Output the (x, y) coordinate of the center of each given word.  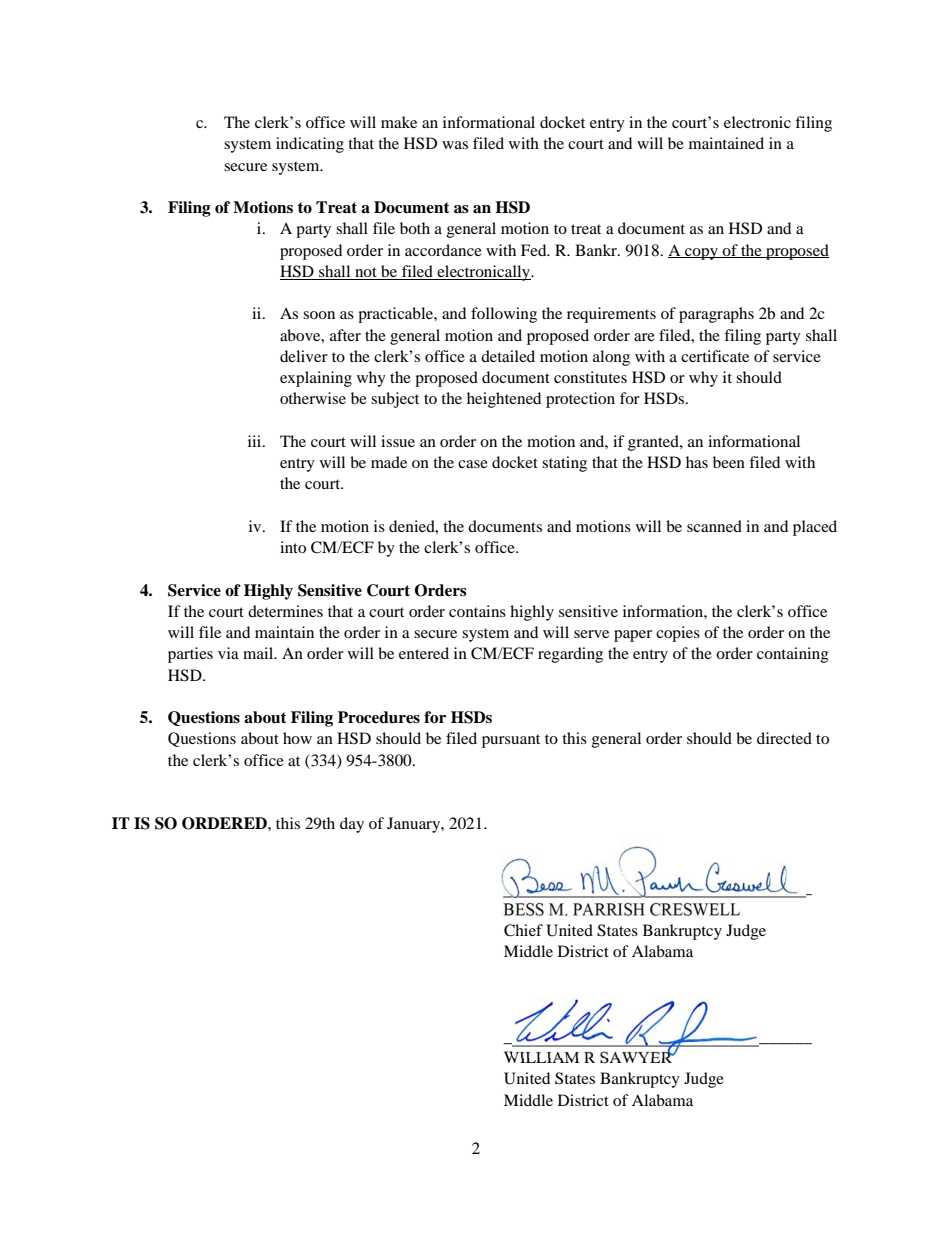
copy (701, 254)
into (293, 547)
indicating (310, 145)
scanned (714, 526)
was (455, 145)
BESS (524, 909)
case (473, 464)
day (352, 825)
